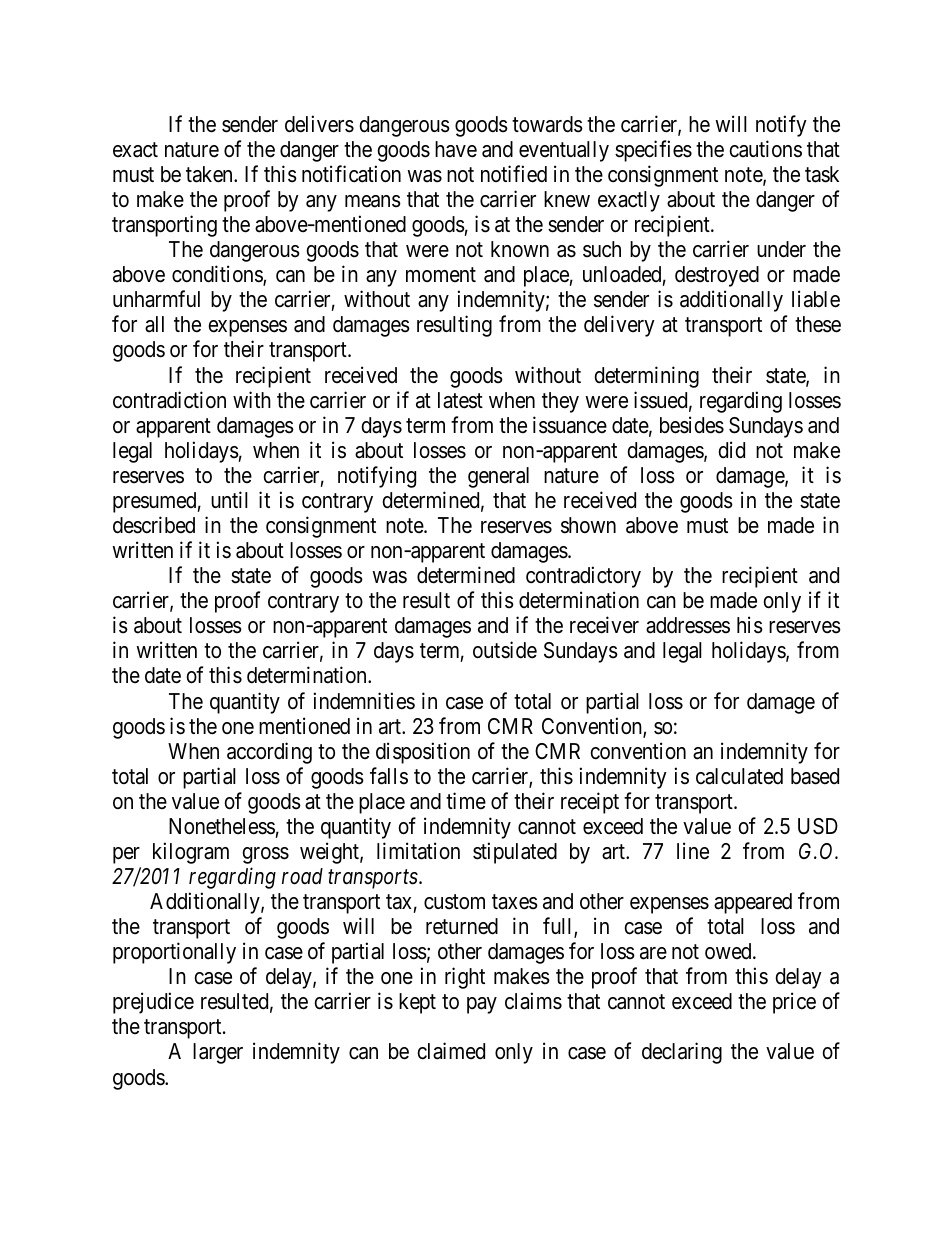 The width and height of the screenshot is (952, 1233). Describe the element at coordinates (765, 149) in the screenshot. I see `cautions` at that location.
